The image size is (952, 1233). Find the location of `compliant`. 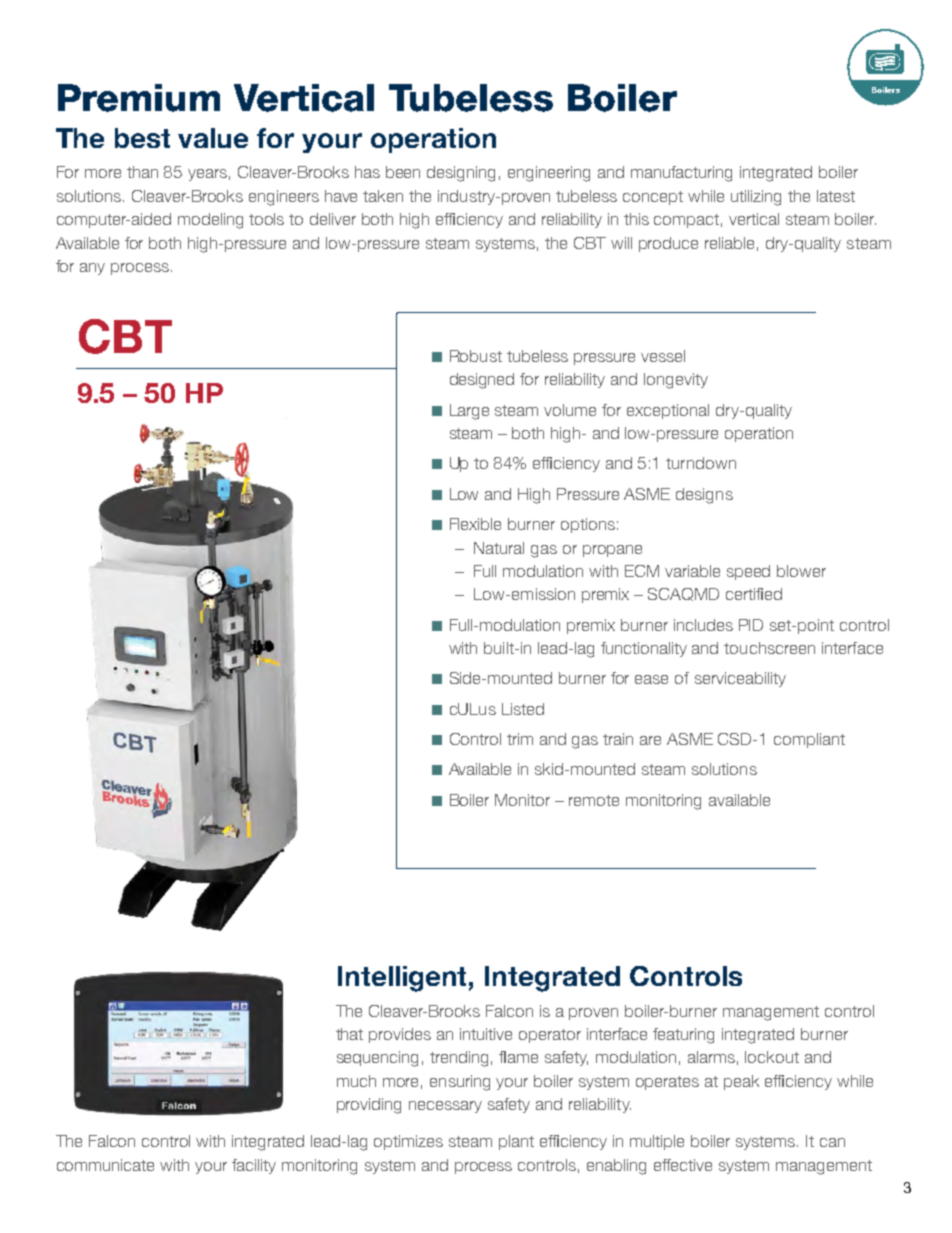

compliant is located at coordinates (809, 740).
